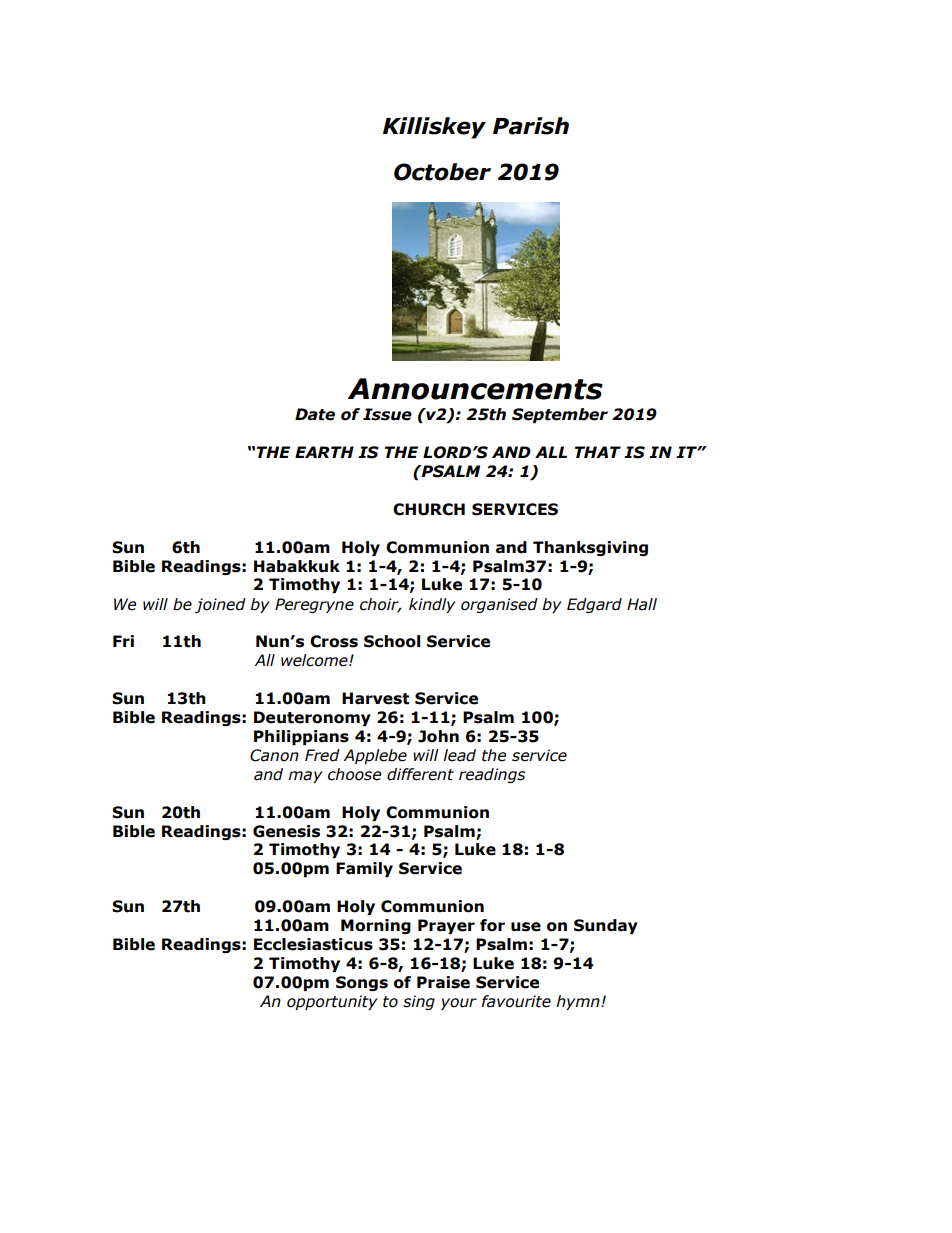  What do you see at coordinates (362, 983) in the image?
I see `Songs` at bounding box center [362, 983].
